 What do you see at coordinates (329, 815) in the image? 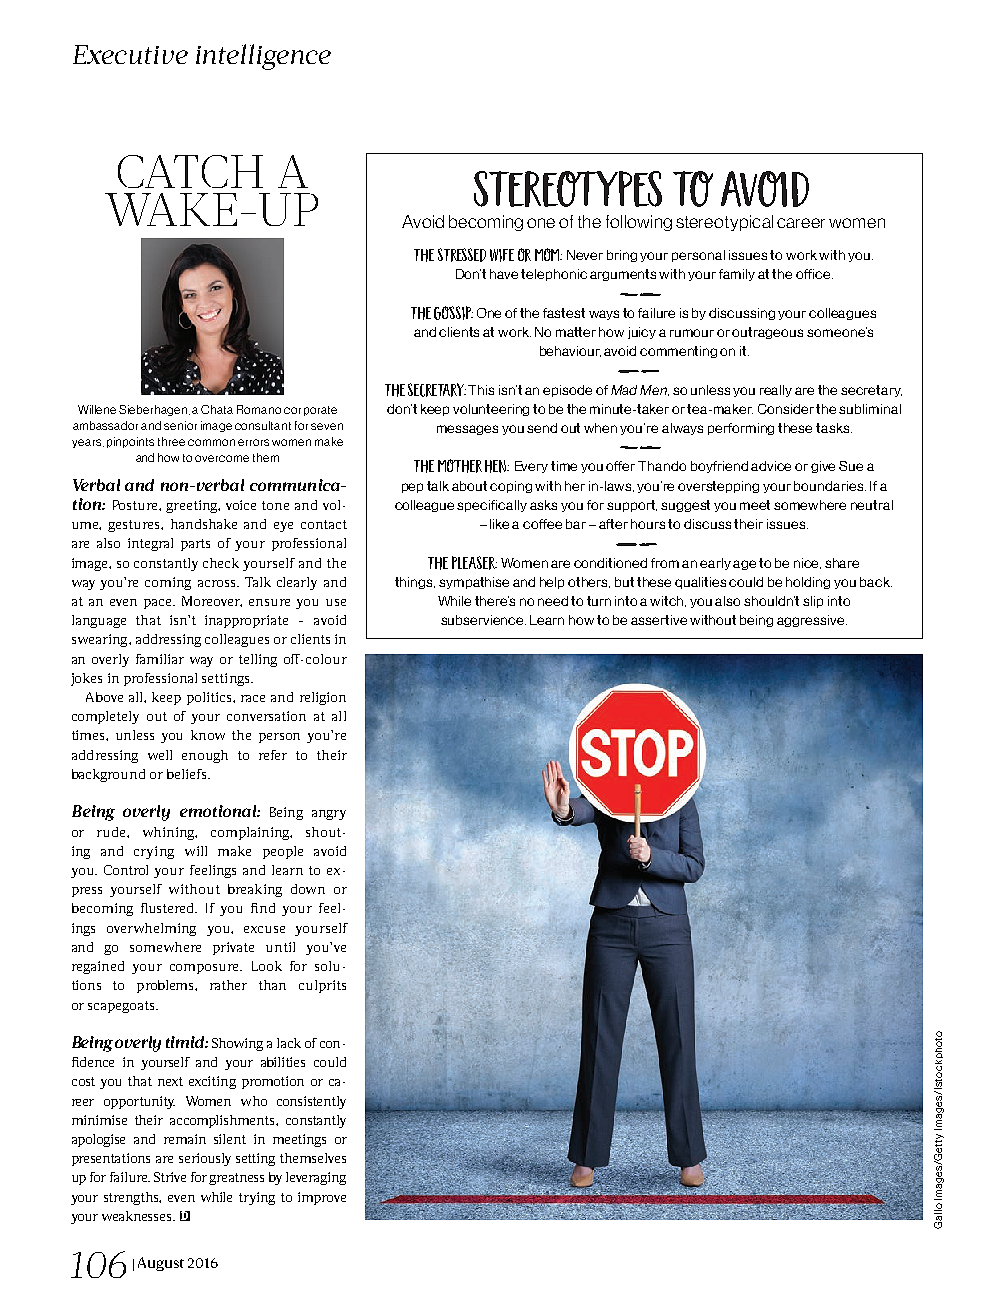
I see `angry` at bounding box center [329, 815].
